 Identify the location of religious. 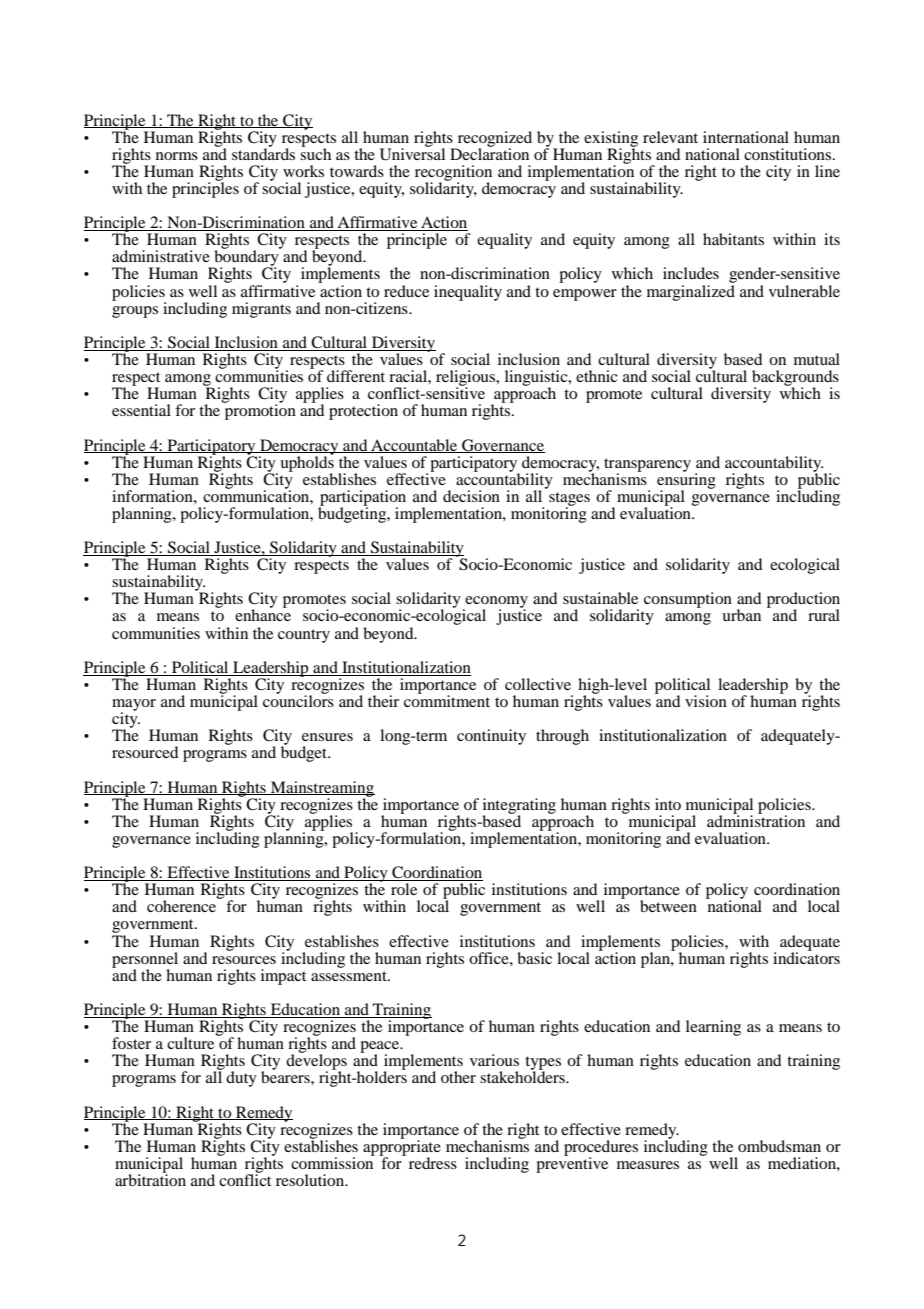
(467, 379).
